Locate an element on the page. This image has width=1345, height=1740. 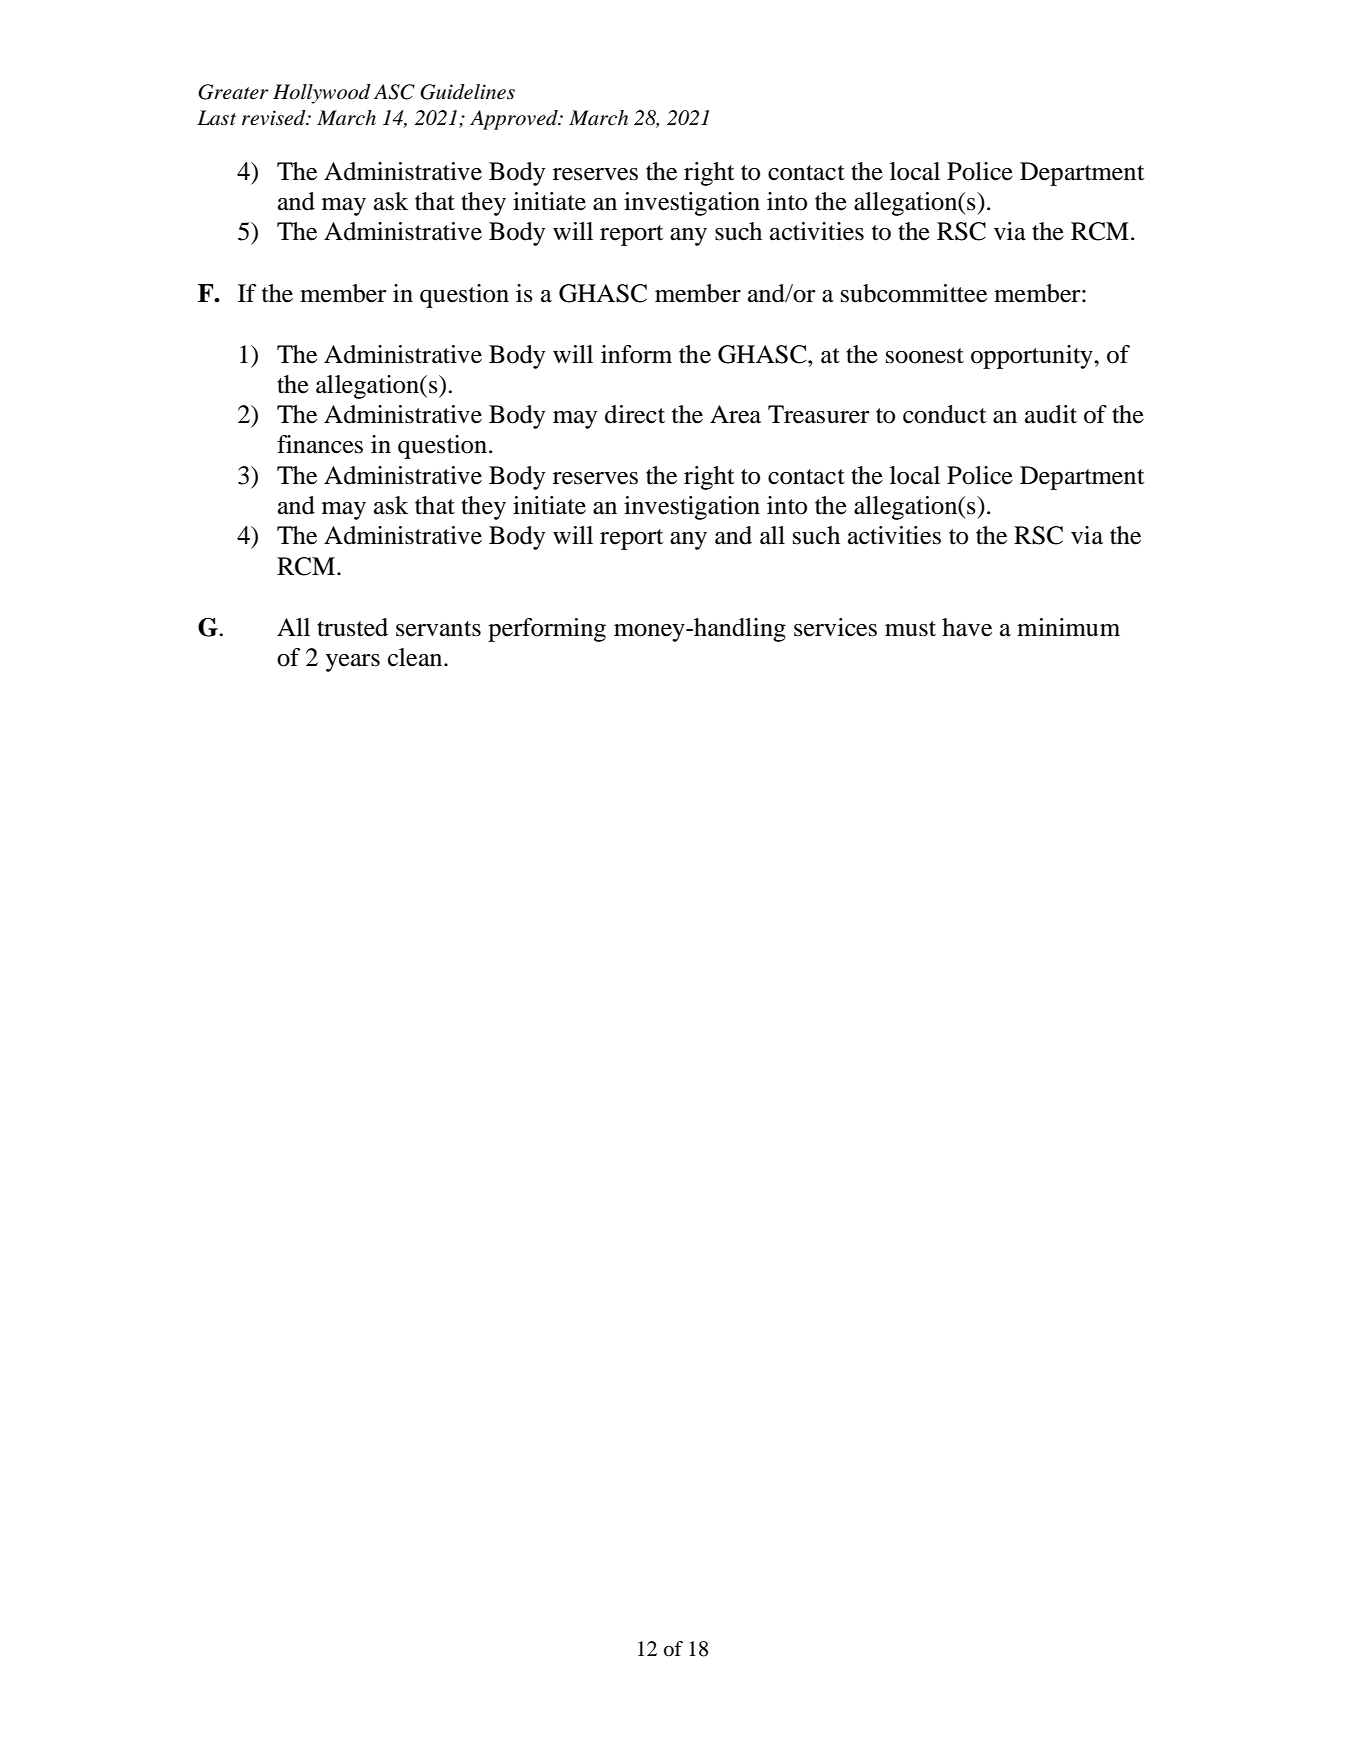
years is located at coordinates (353, 663).
